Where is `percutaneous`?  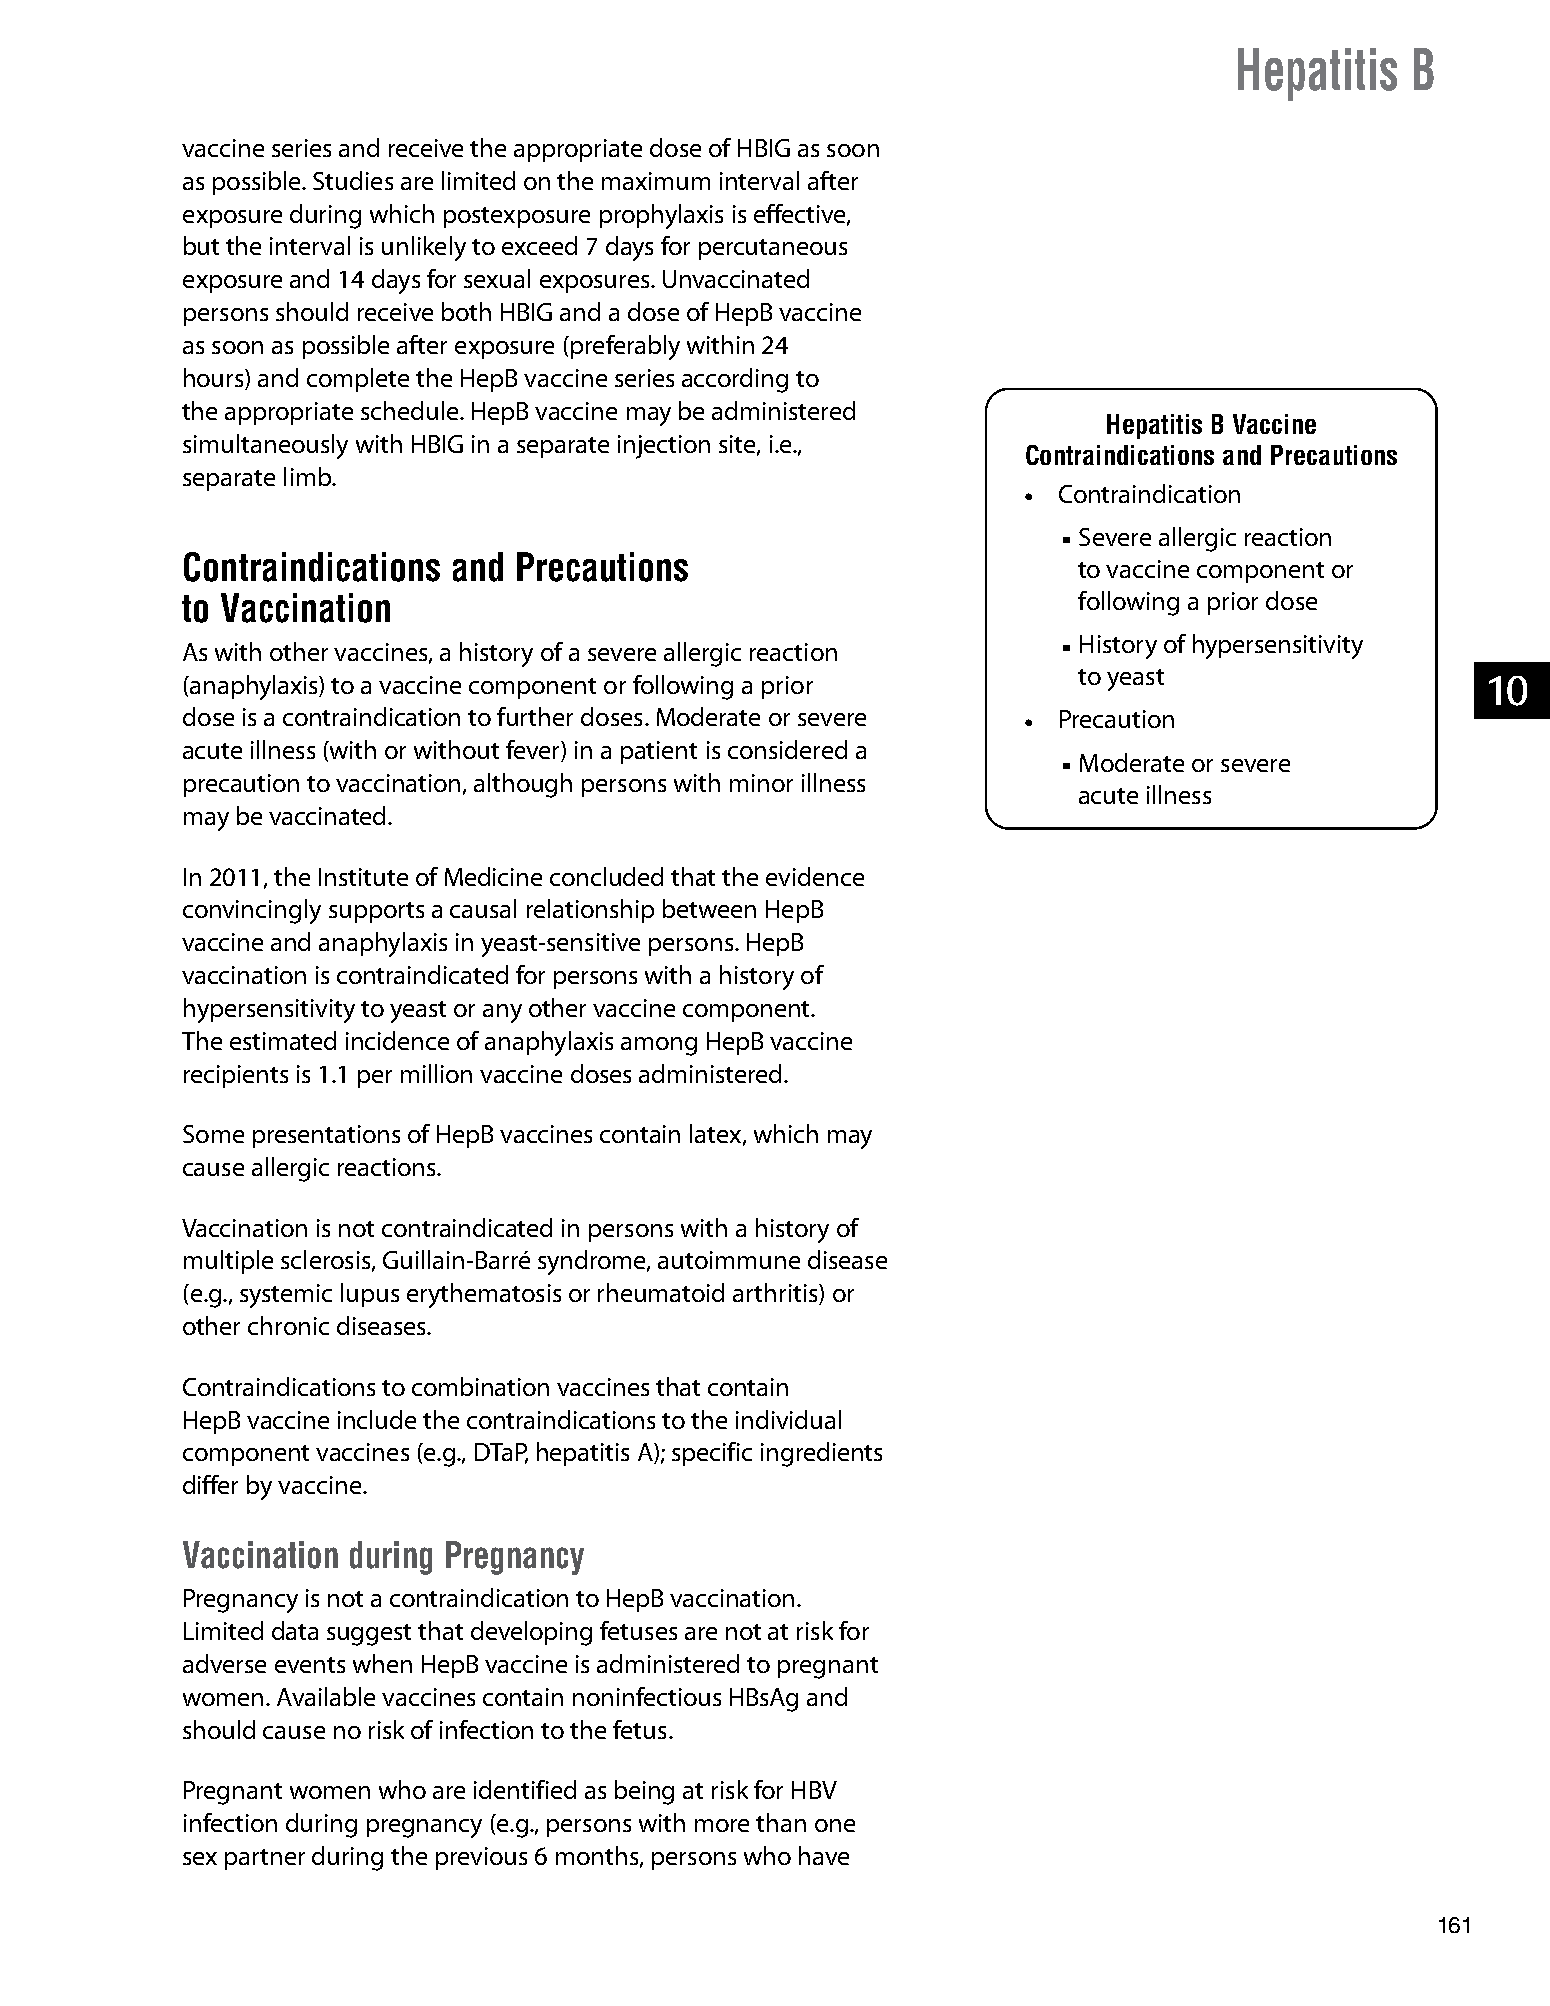
percutaneous is located at coordinates (773, 249).
